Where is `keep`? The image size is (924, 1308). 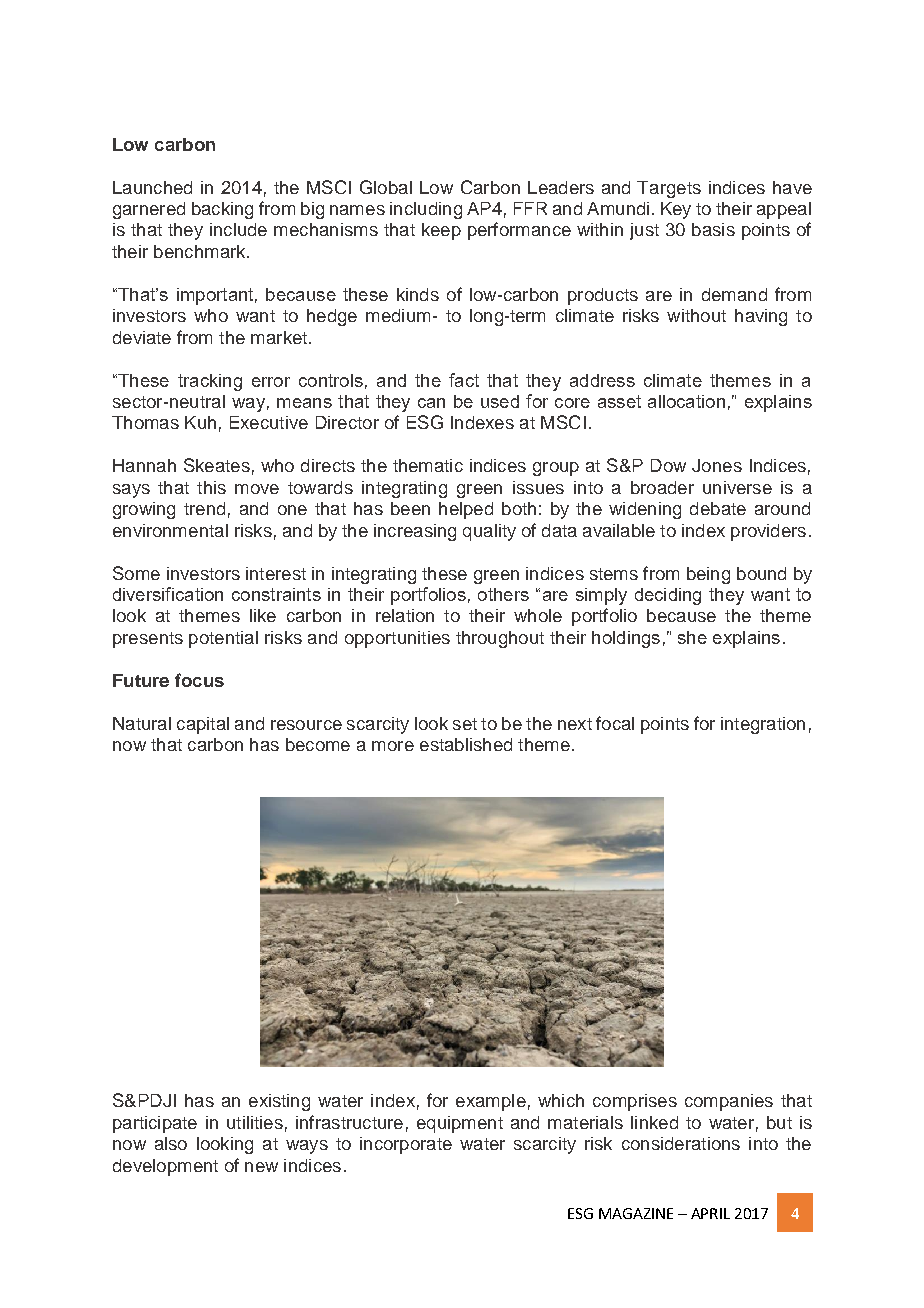
keep is located at coordinates (441, 231).
